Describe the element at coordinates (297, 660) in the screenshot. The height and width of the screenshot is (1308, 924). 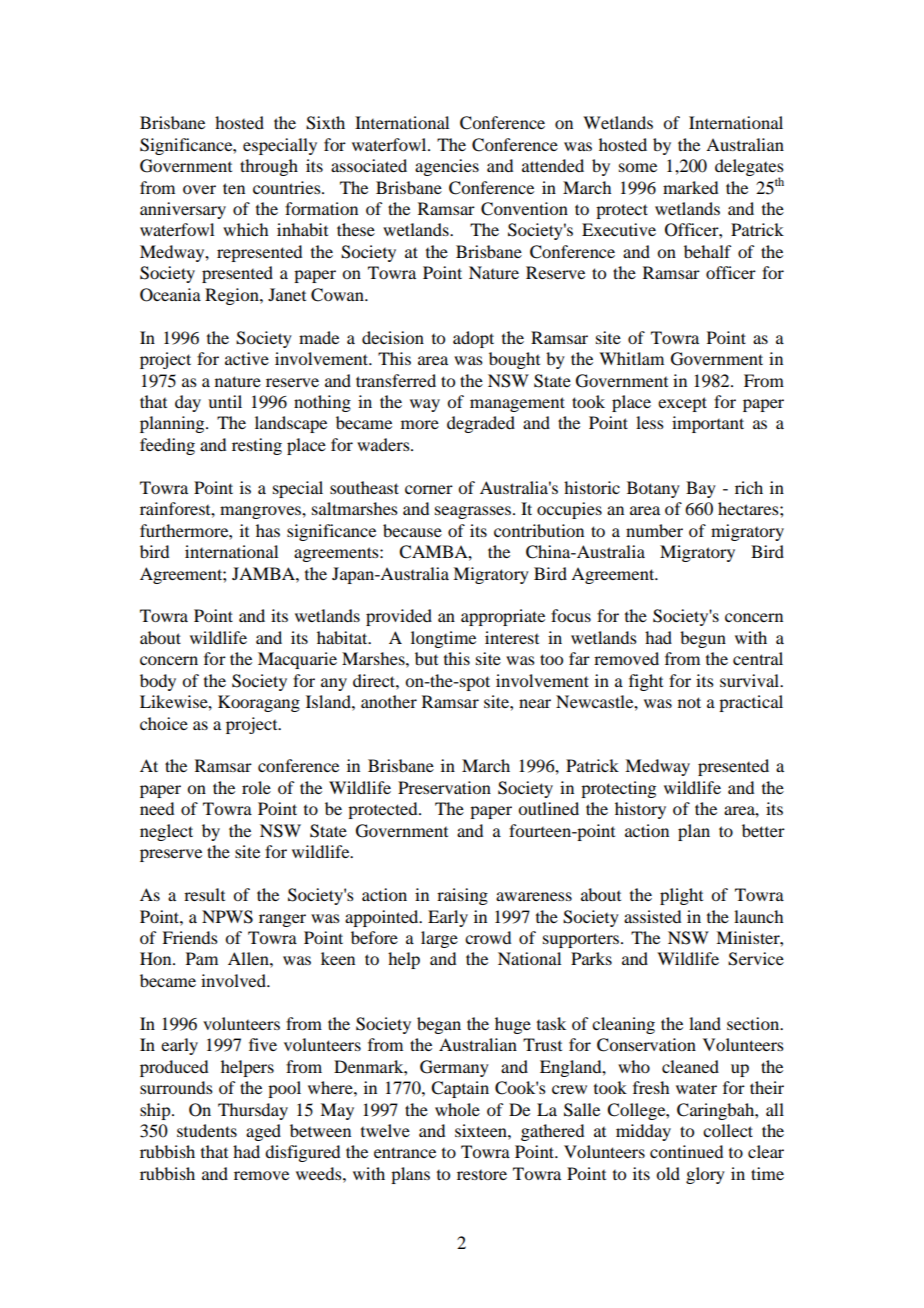
I see `Macquarie` at that location.
